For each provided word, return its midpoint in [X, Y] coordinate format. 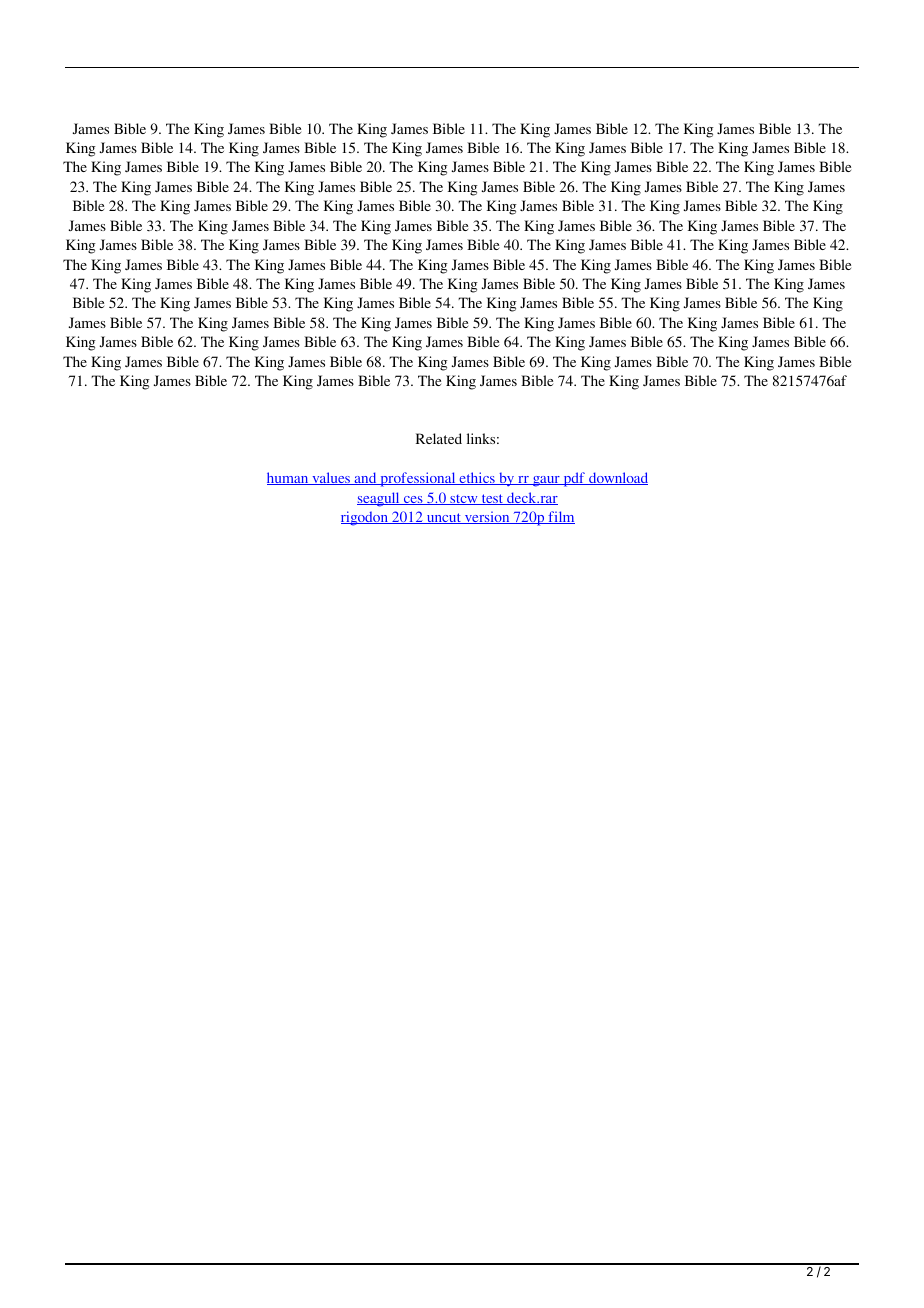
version [487, 517]
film [560, 517]
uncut [444, 518]
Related [439, 438]
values [331, 478]
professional [418, 479]
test [492, 499]
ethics [477, 478]
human [289, 478]
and [365, 478]
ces [413, 500]
